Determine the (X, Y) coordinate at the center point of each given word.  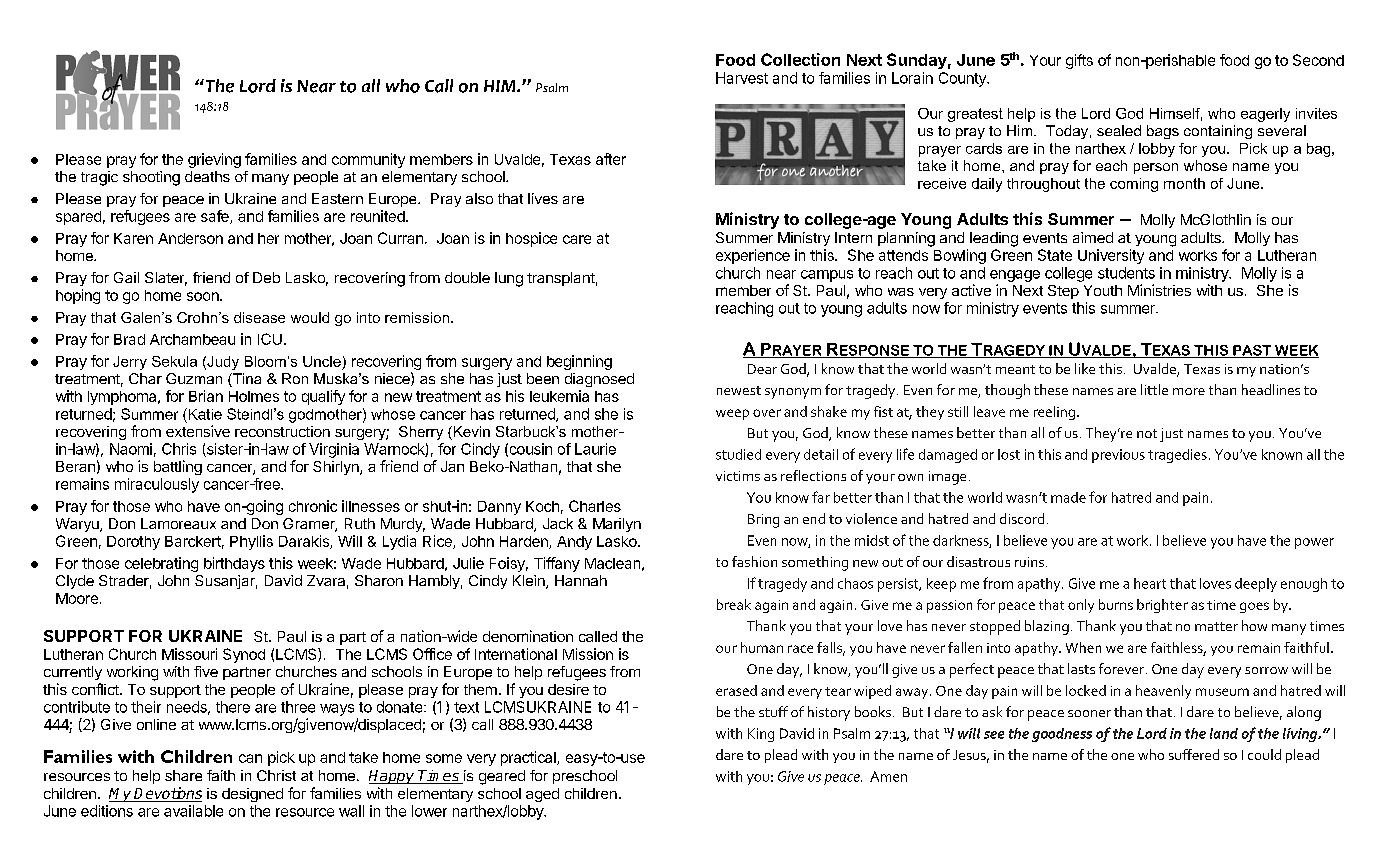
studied (738, 454)
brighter (1162, 606)
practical (529, 758)
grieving (214, 160)
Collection (800, 59)
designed (252, 795)
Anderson (190, 238)
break (734, 604)
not (1147, 433)
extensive (198, 431)
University (1111, 256)
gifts (1079, 61)
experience (753, 256)
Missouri (189, 654)
